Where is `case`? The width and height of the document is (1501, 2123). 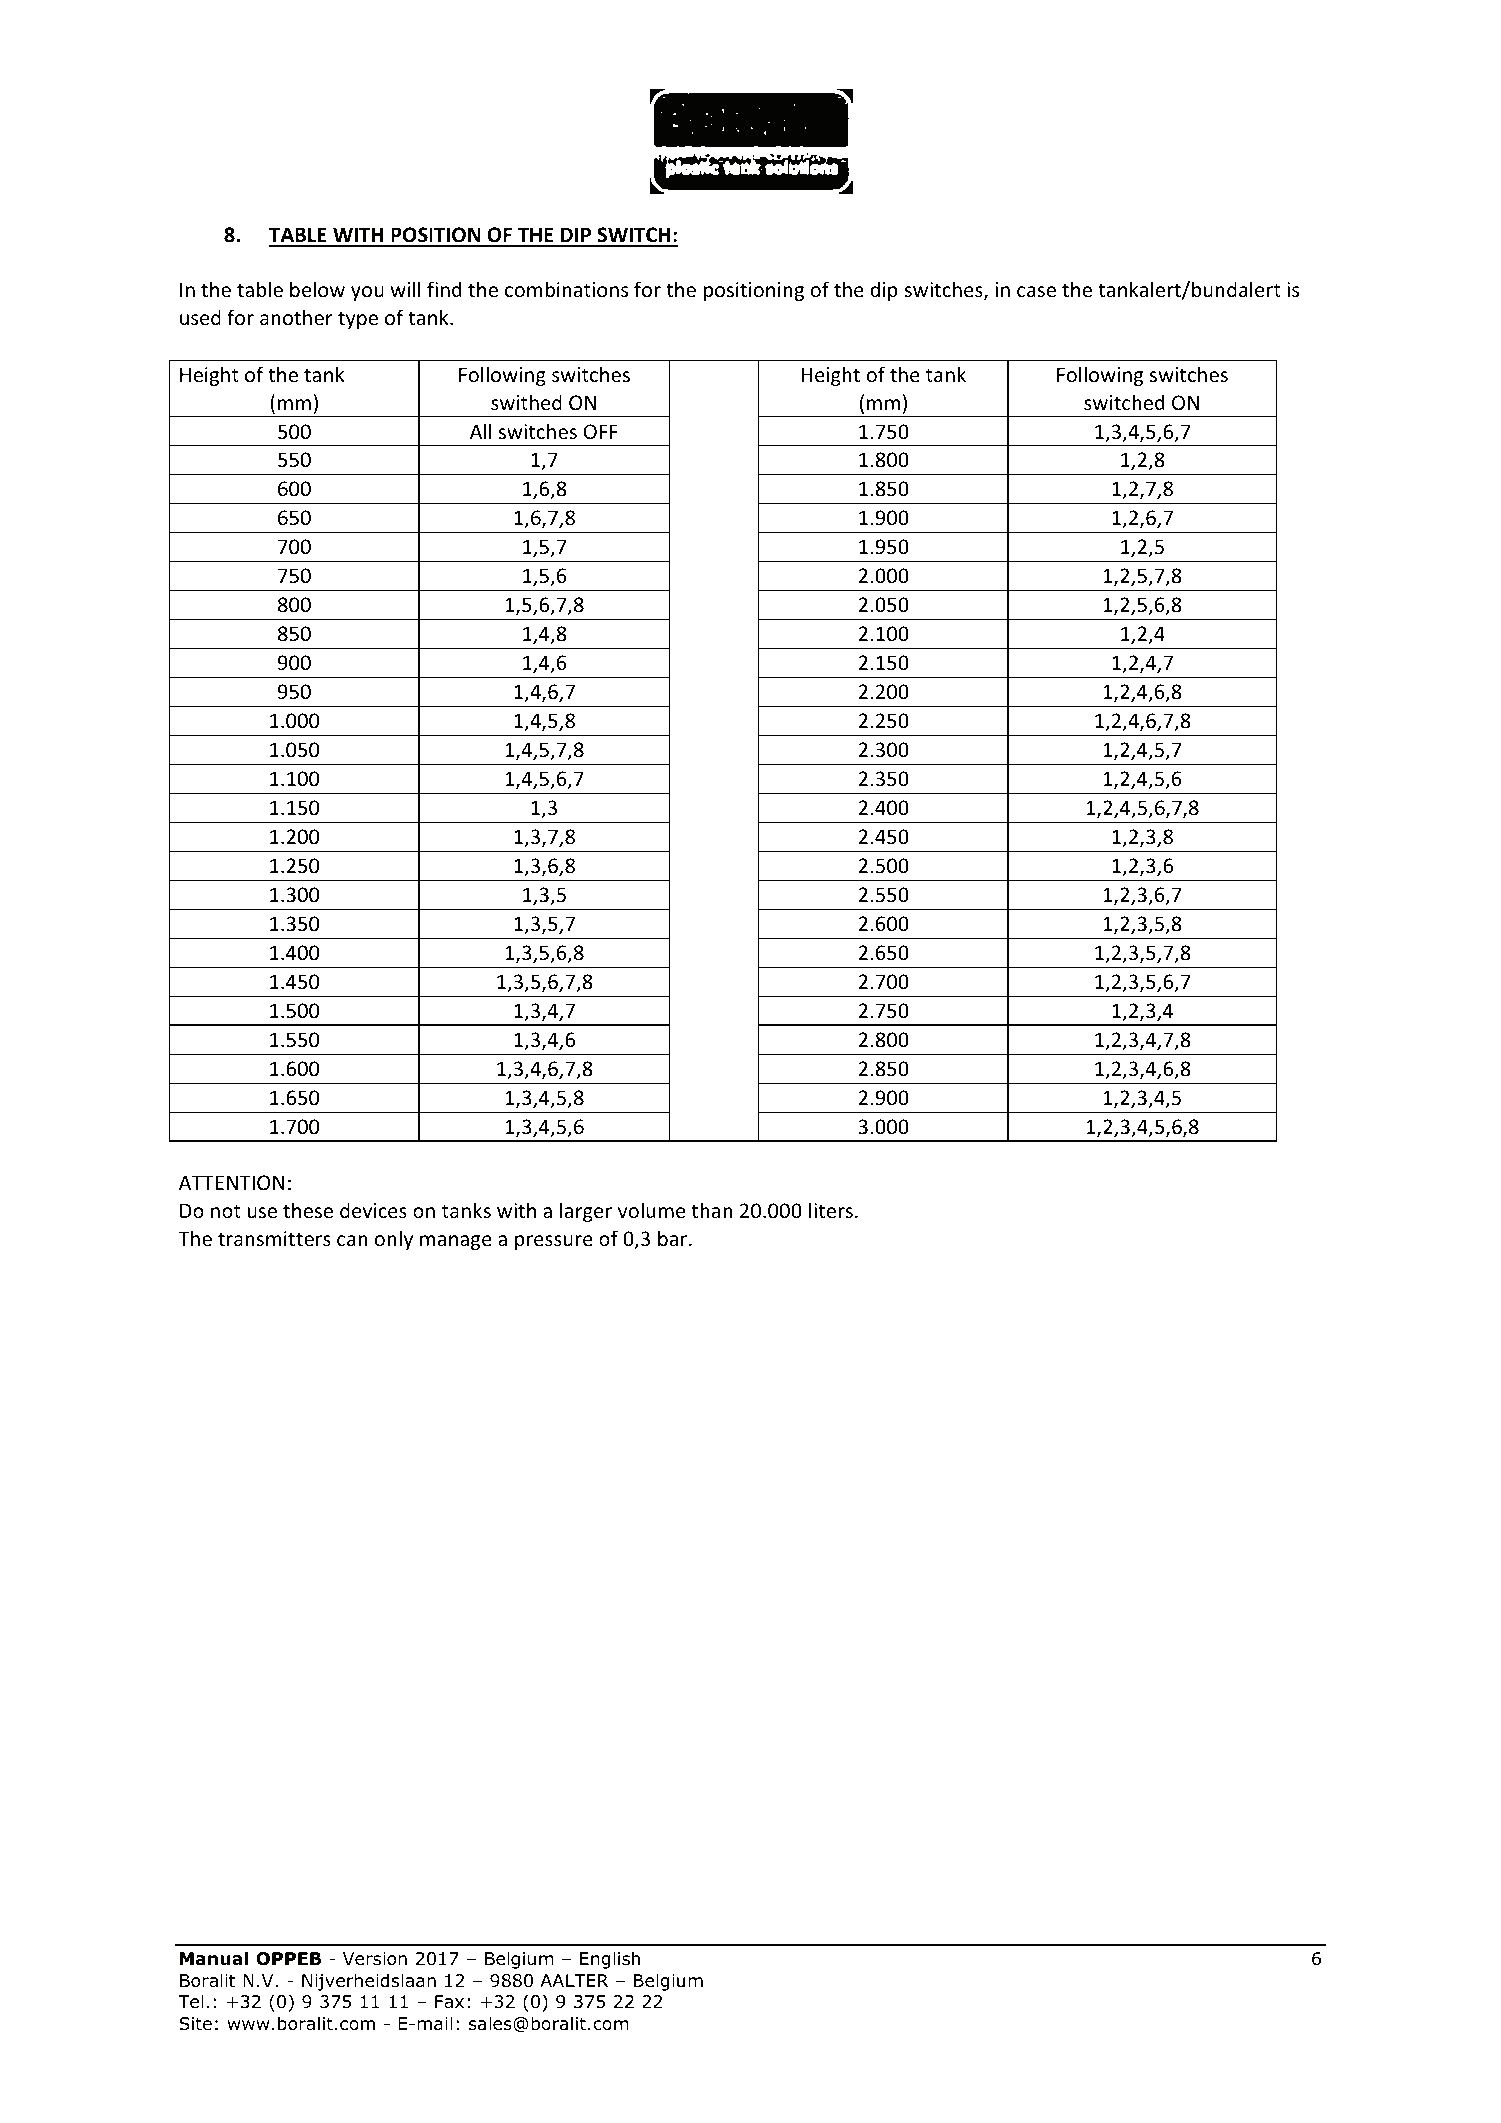 case is located at coordinates (1036, 292).
